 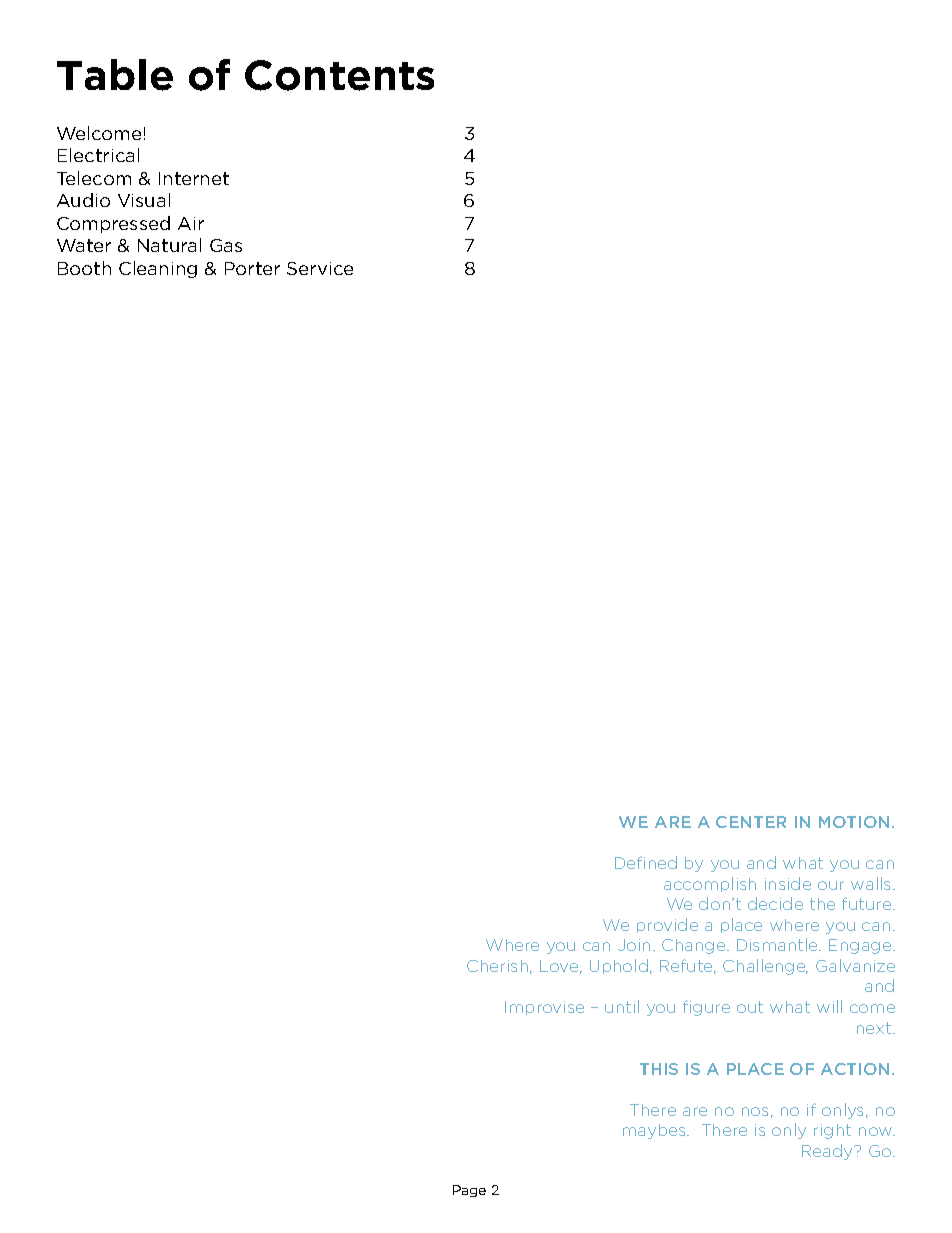 I want to click on Defined, so click(x=646, y=862).
